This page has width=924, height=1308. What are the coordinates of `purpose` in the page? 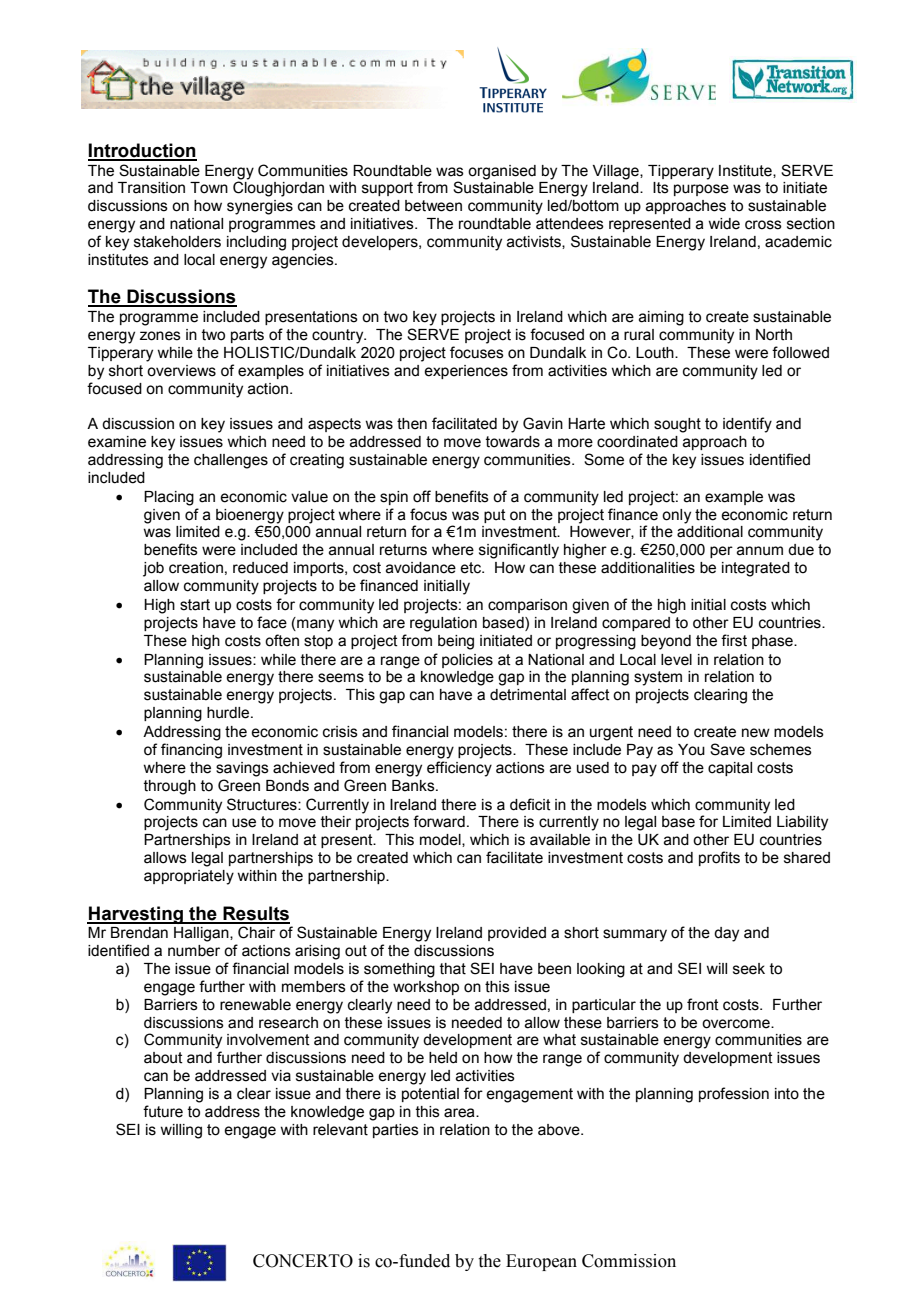 It's located at (701, 190).
